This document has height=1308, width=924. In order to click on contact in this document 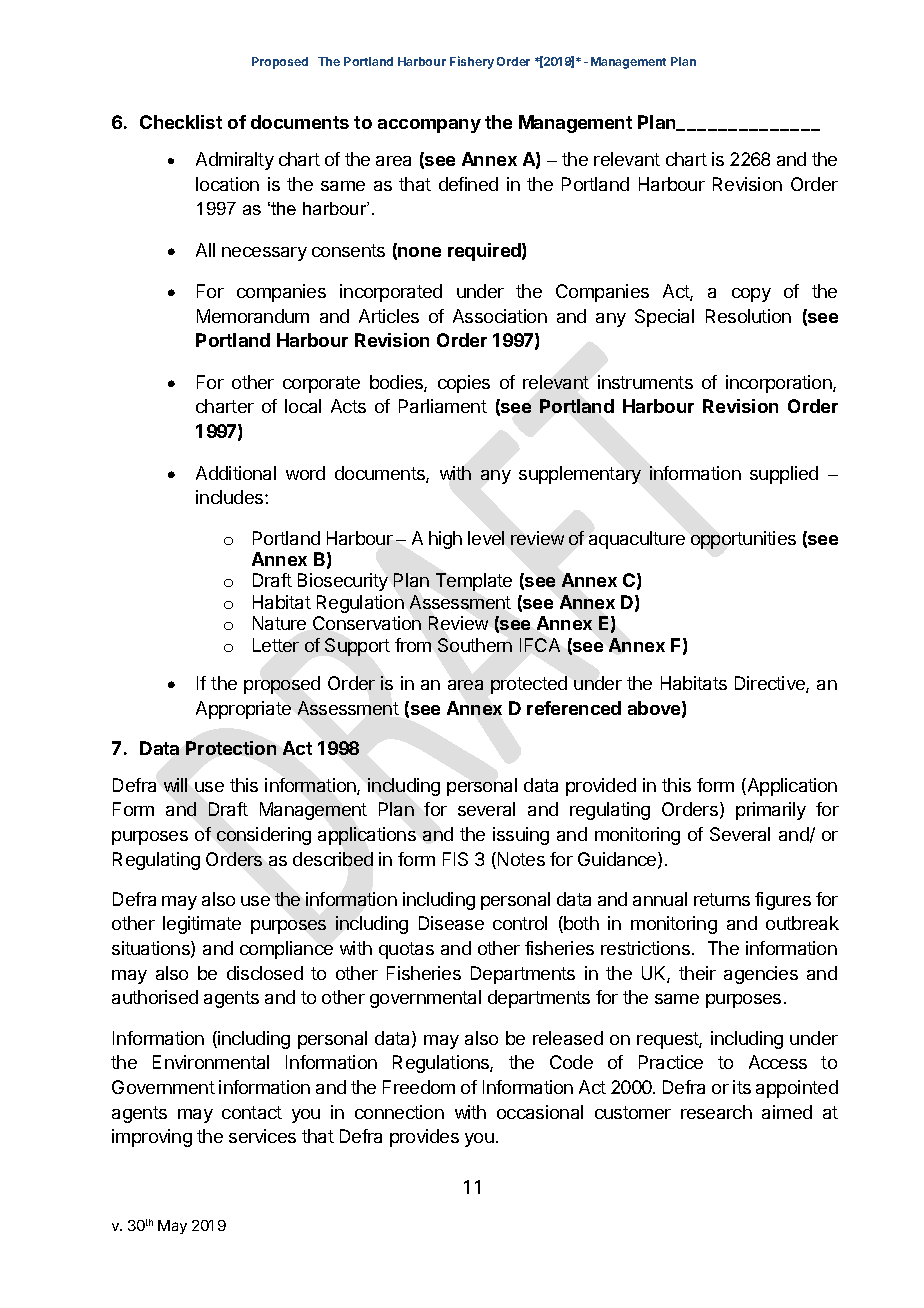, I will do `click(252, 1112)`.
